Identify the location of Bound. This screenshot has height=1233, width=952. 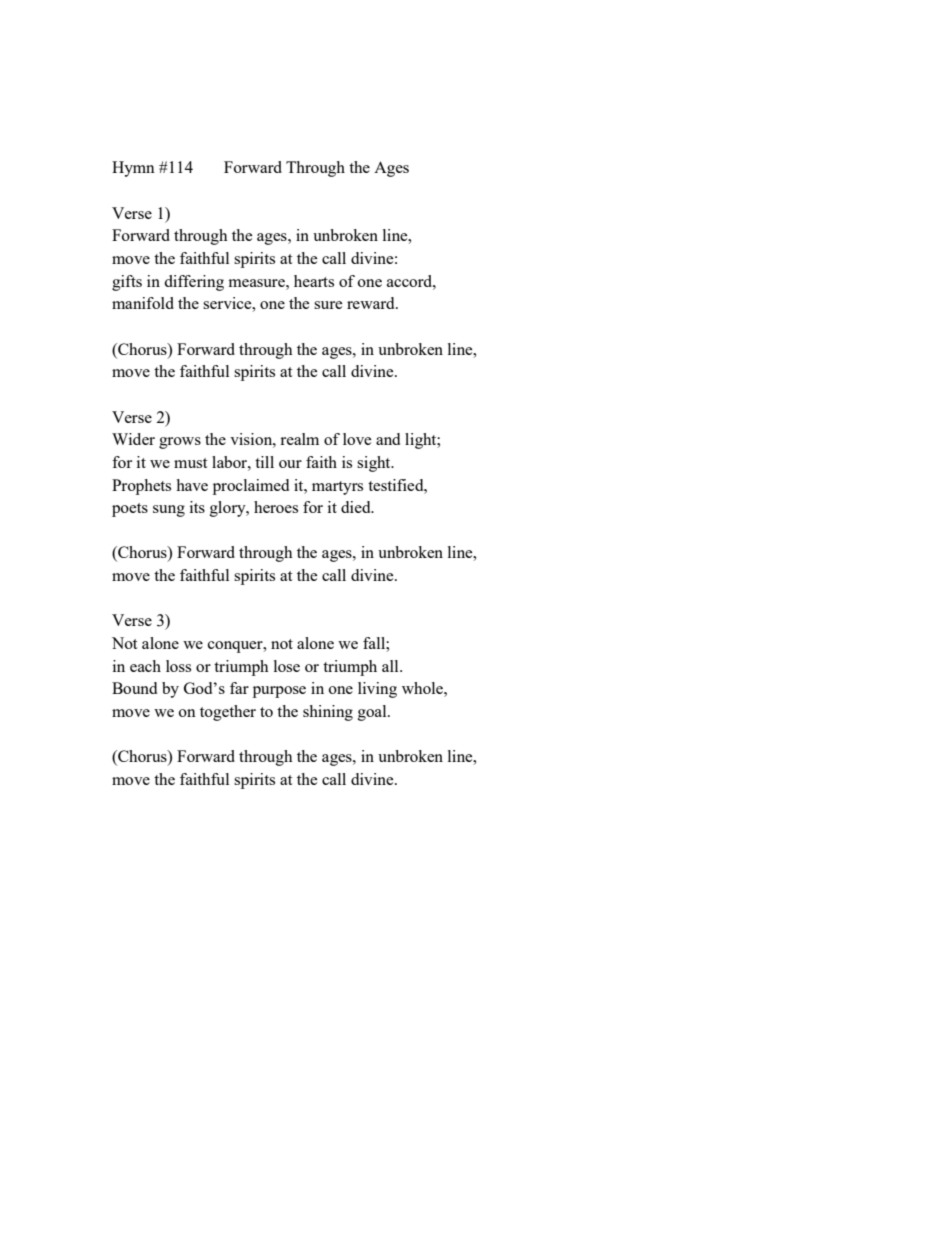
(134, 688).
